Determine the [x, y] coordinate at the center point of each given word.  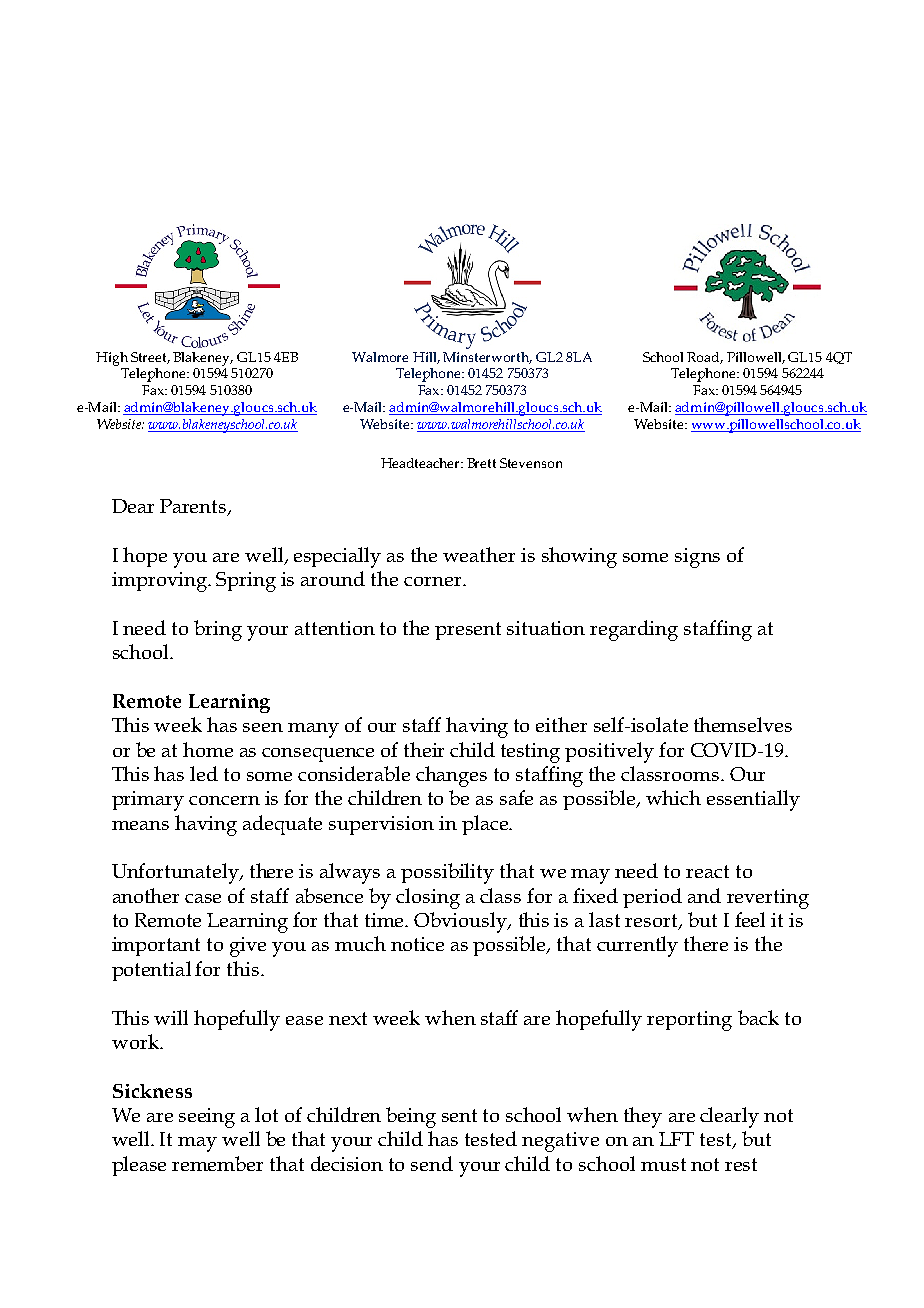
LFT [676, 1139]
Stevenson [531, 463]
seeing [207, 1118]
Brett [481, 463]
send [432, 1163]
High [112, 359]
